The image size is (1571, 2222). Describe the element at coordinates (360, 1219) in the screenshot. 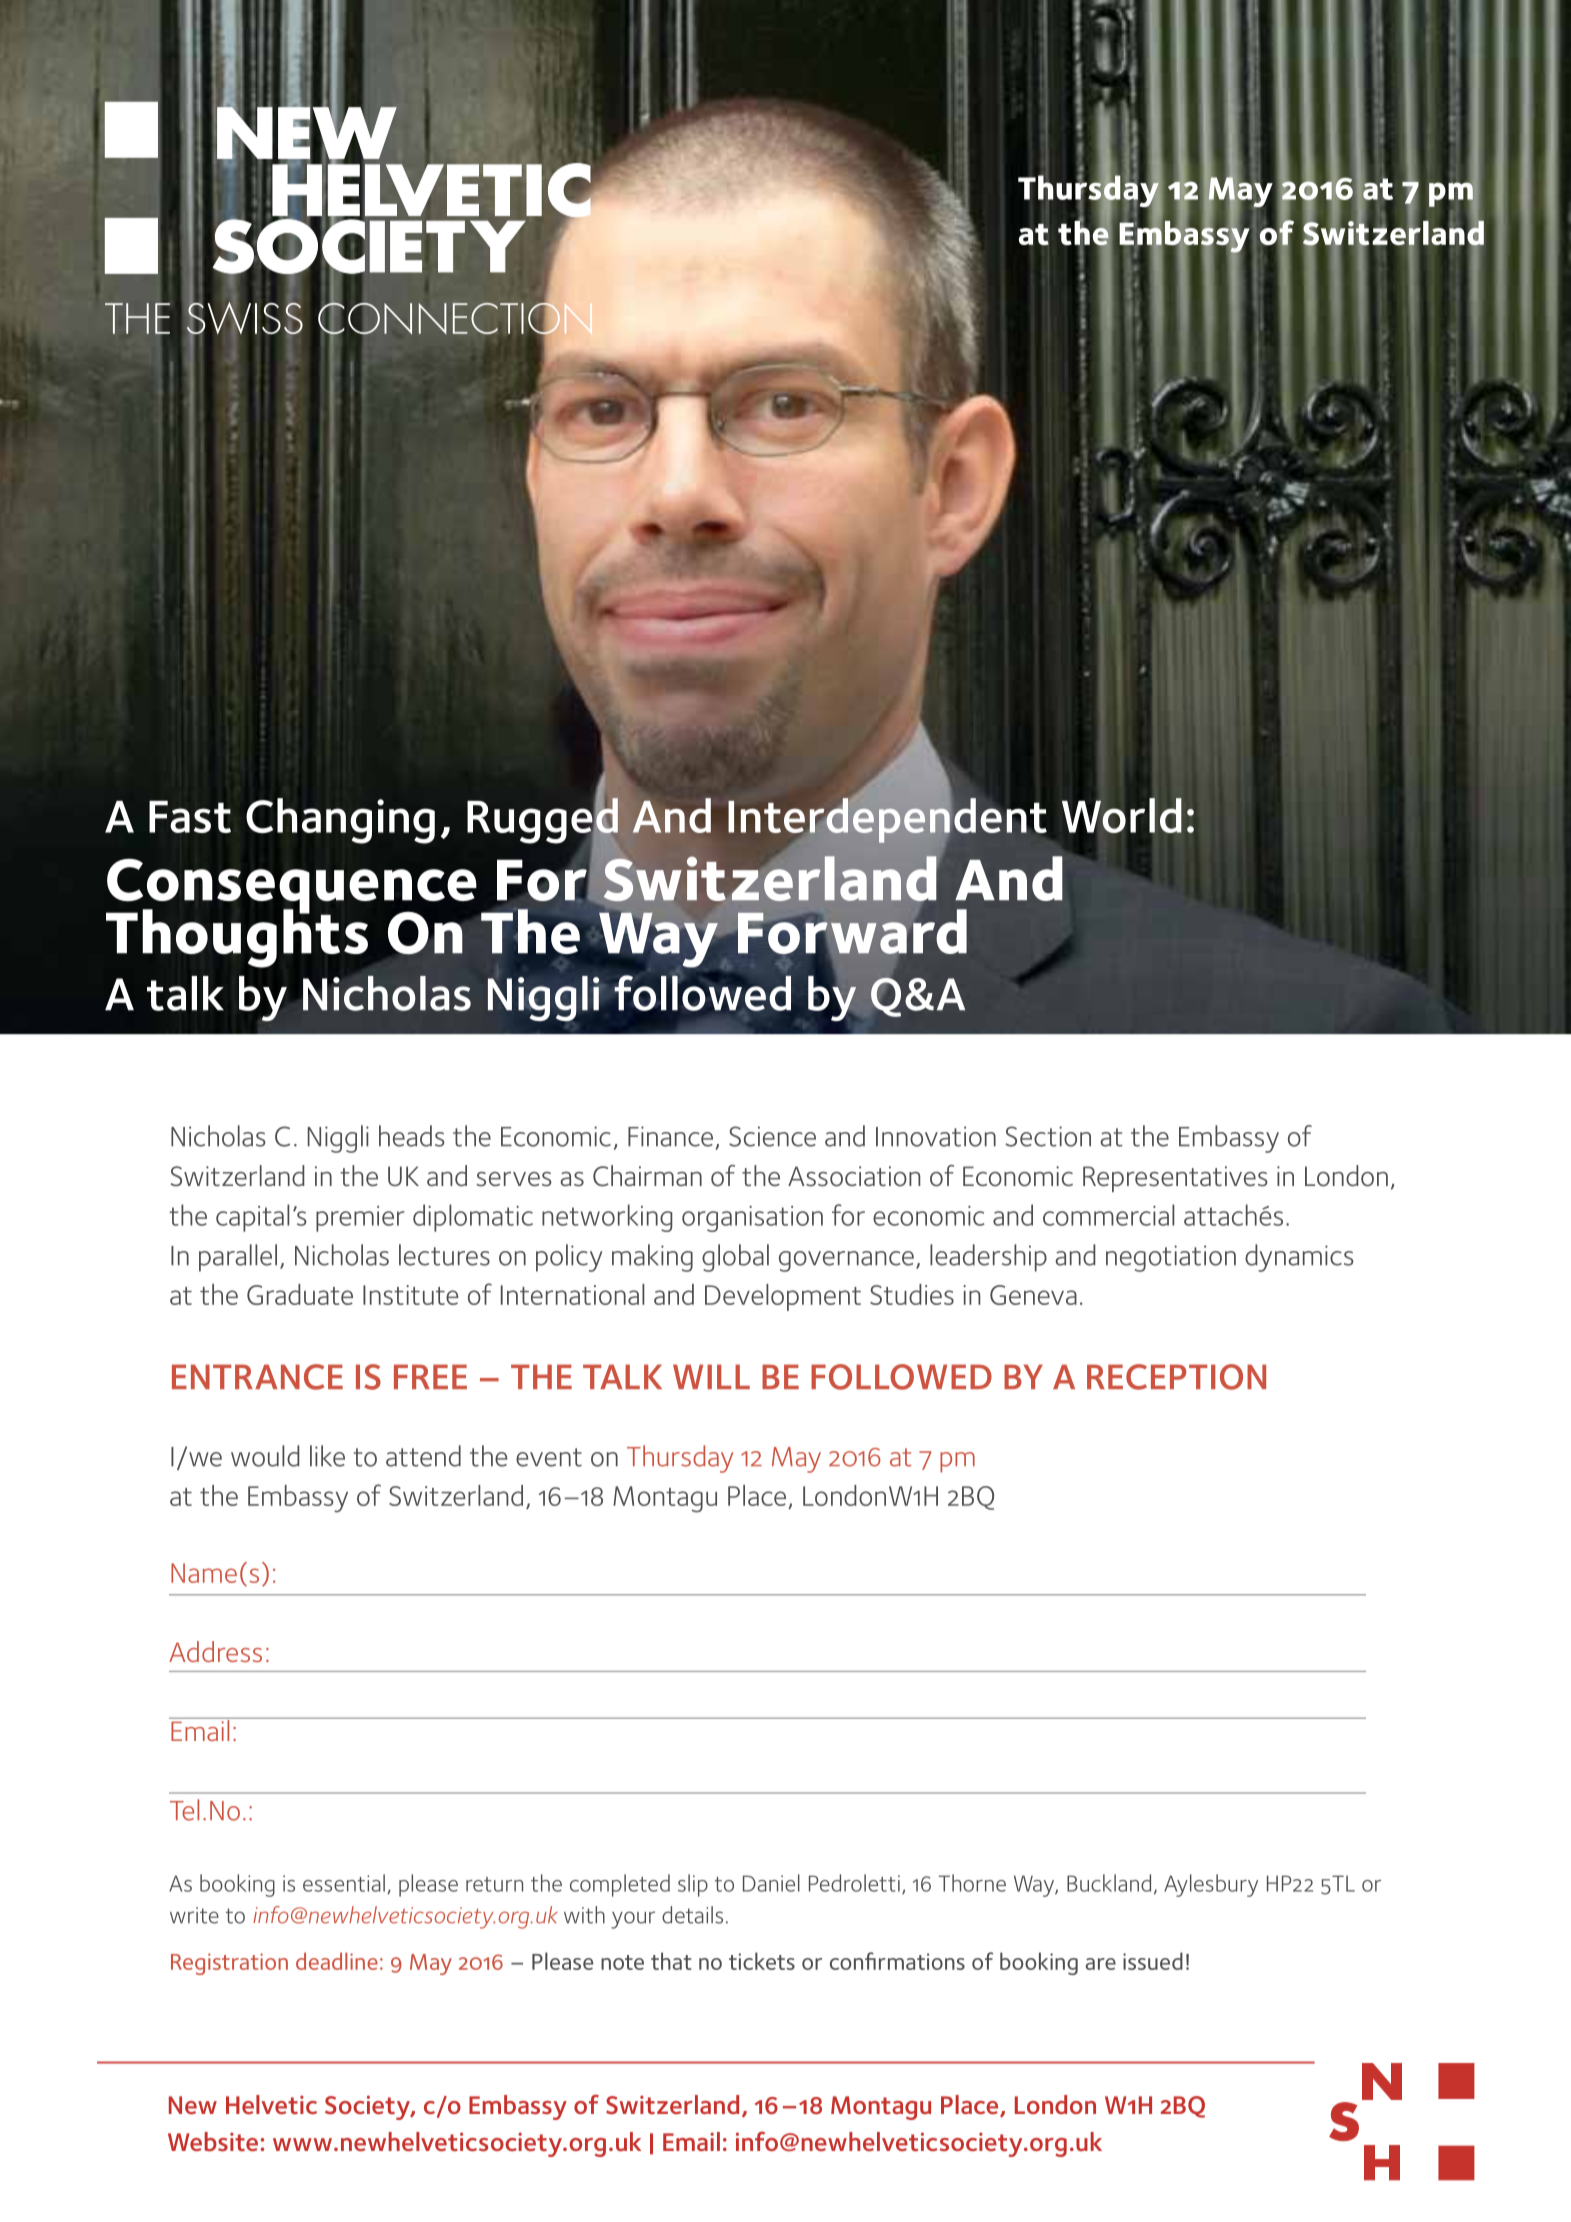

I see `premier` at that location.
